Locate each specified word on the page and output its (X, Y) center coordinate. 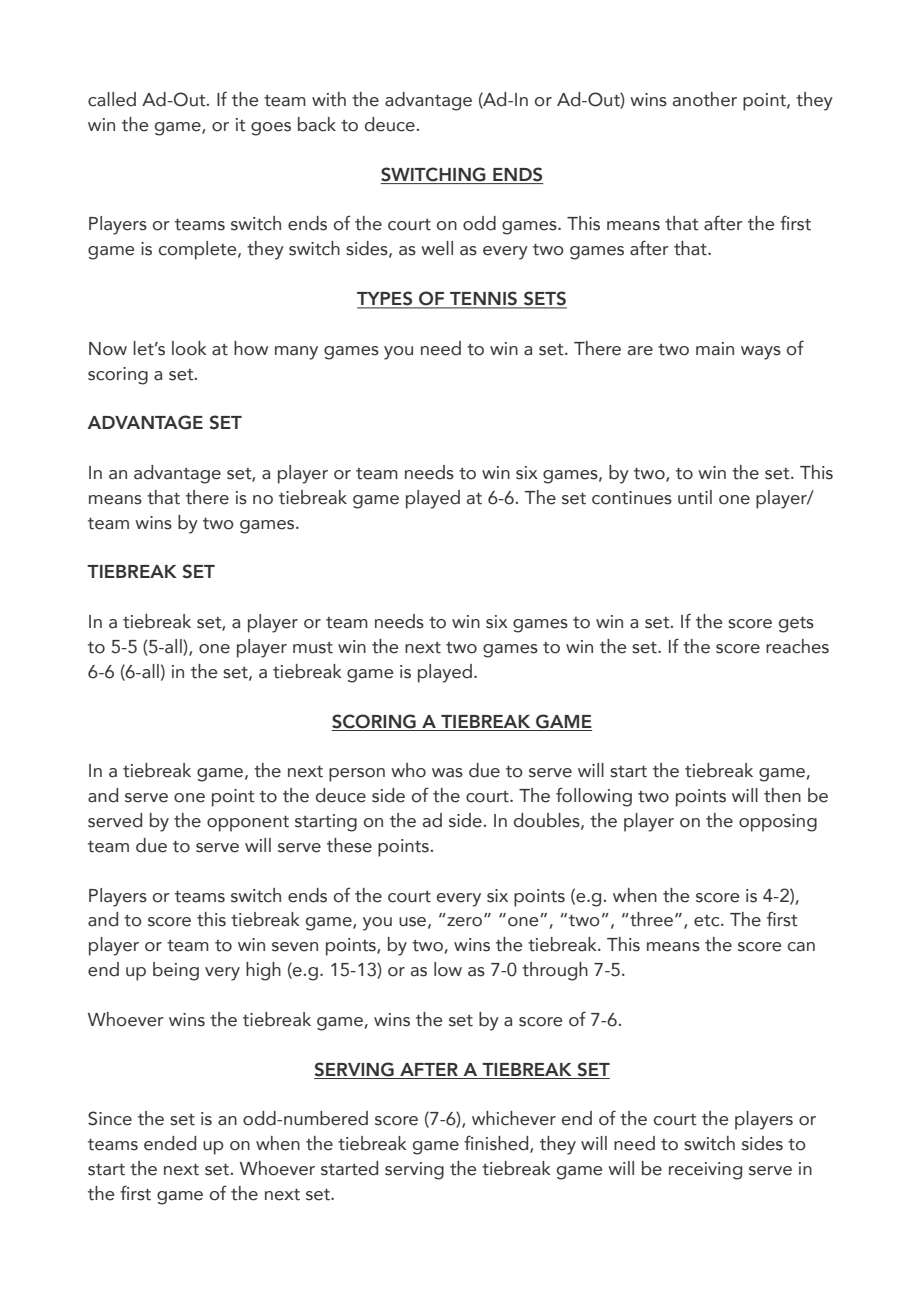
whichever (514, 1118)
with (329, 99)
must (313, 648)
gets (796, 625)
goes (271, 129)
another (705, 99)
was (447, 773)
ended (170, 1143)
